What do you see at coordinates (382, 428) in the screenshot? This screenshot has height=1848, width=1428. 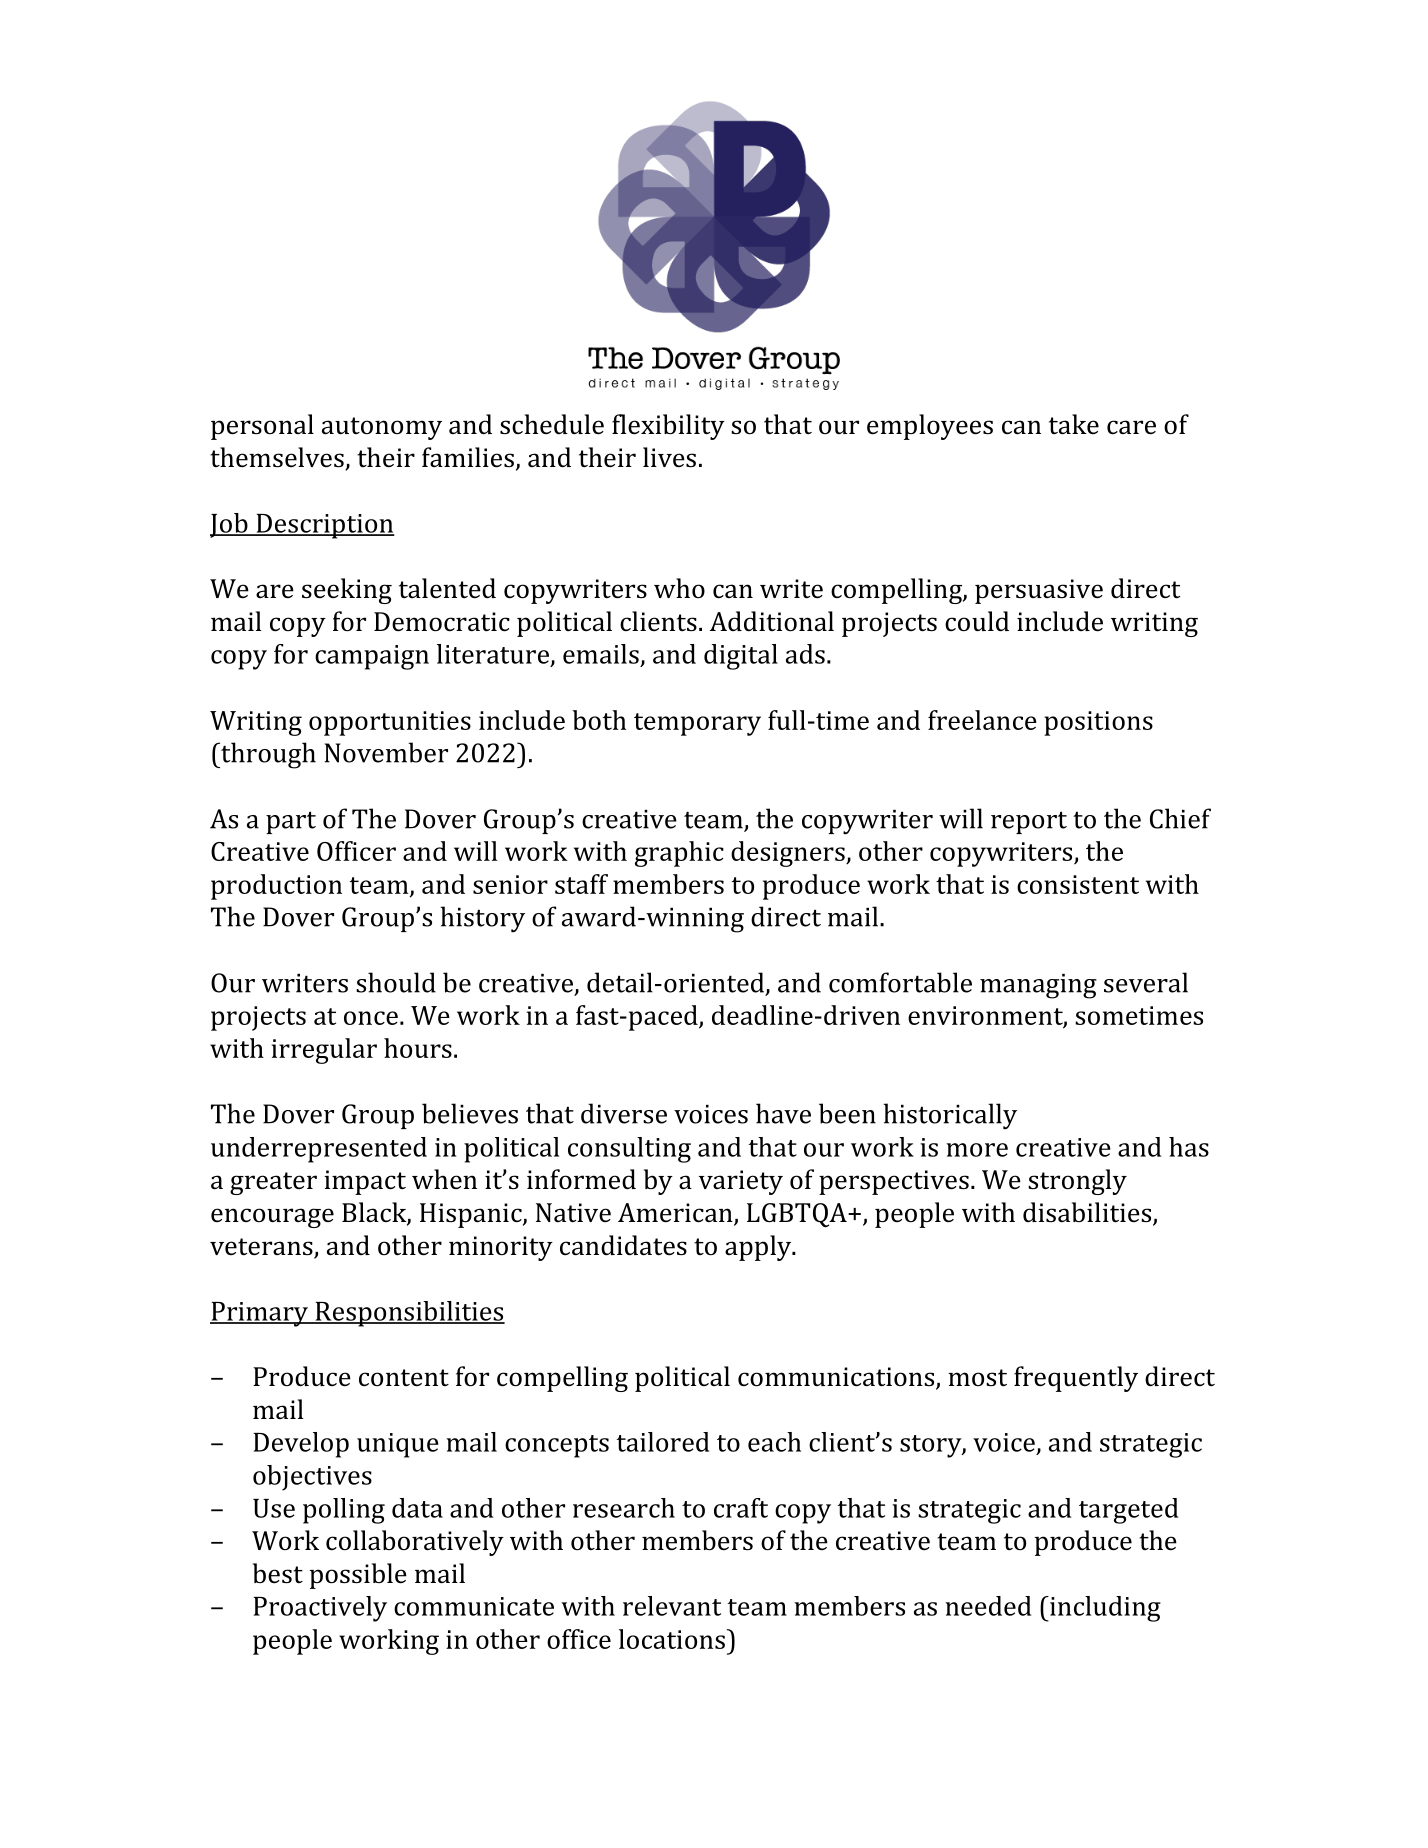 I see `autonomy` at bounding box center [382, 428].
